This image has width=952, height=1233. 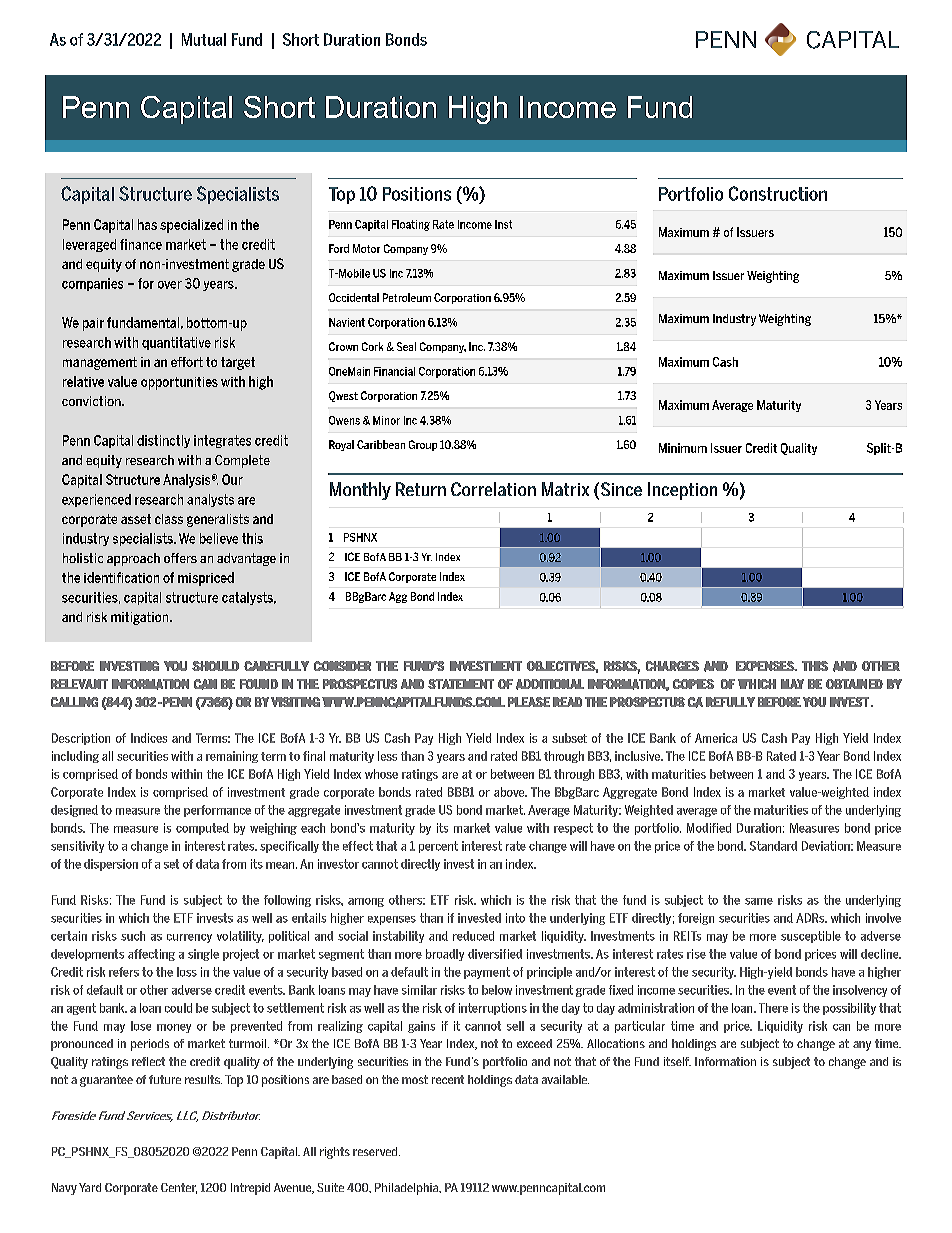 What do you see at coordinates (179, 1188) in the image?
I see `Center` at bounding box center [179, 1188].
